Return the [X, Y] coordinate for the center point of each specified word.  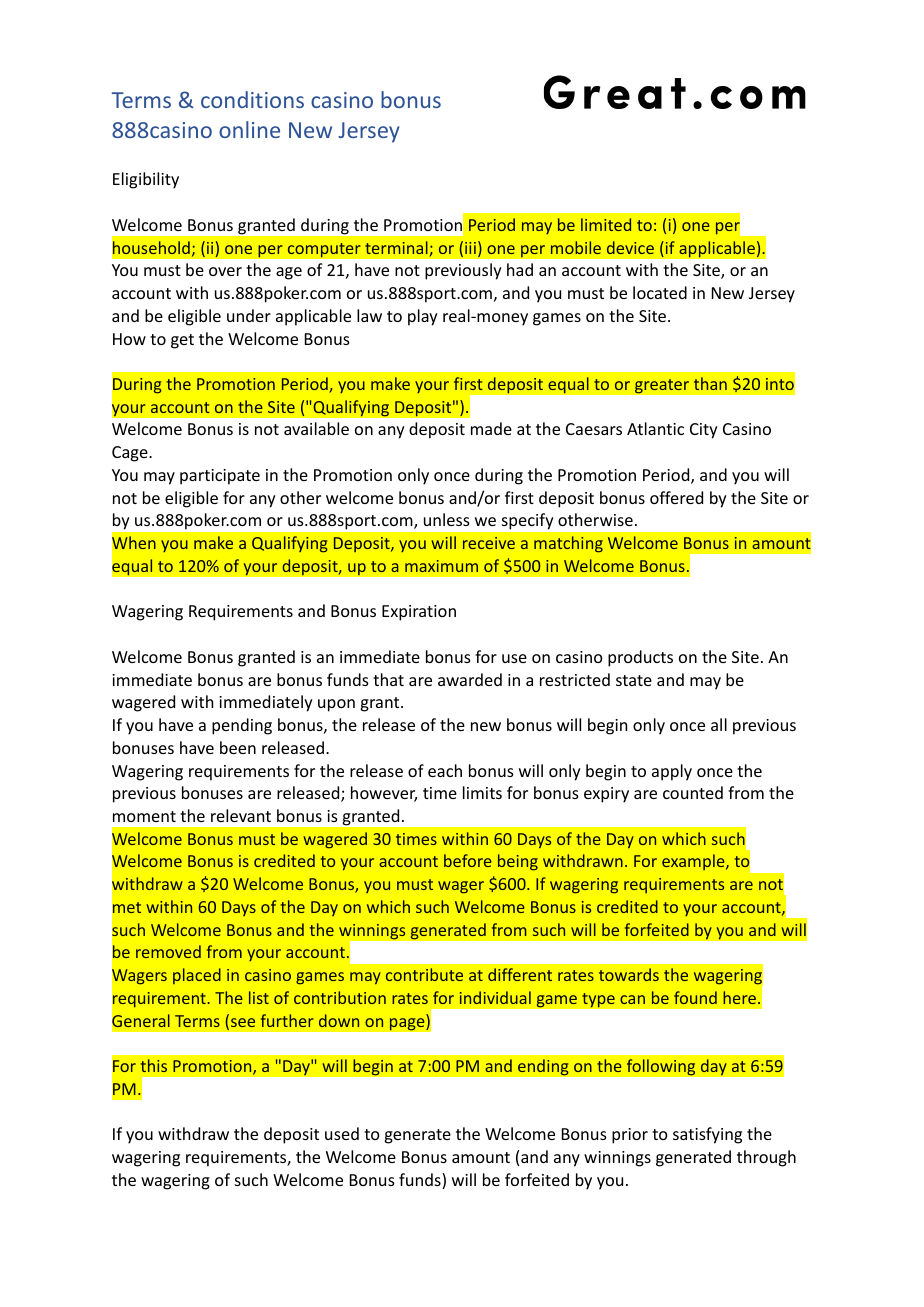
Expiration [419, 613]
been [238, 747]
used [342, 1133]
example [694, 862]
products [640, 658]
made [491, 428]
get [182, 341]
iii [470, 248]
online [249, 129]
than [710, 383]
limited [606, 224]
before [468, 860]
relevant [241, 815]
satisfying [707, 1135]
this [154, 1065]
